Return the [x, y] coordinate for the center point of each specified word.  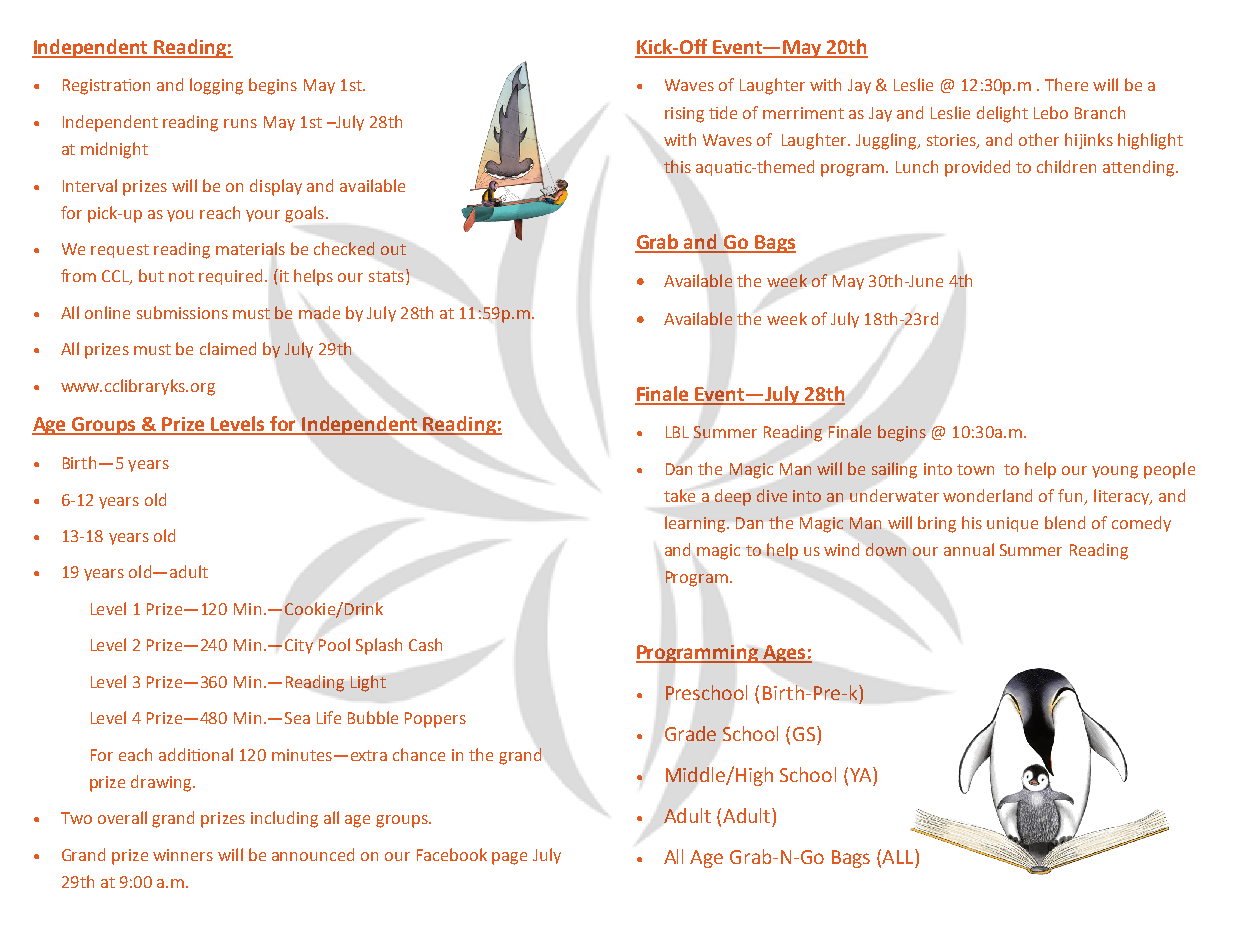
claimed [228, 348]
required [230, 277]
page [509, 858]
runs [240, 123]
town [975, 469]
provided [977, 168]
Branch [1100, 112]
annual [969, 549]
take [679, 495]
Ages [783, 654]
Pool [334, 644]
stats [386, 276]
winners [183, 855]
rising [684, 115]
